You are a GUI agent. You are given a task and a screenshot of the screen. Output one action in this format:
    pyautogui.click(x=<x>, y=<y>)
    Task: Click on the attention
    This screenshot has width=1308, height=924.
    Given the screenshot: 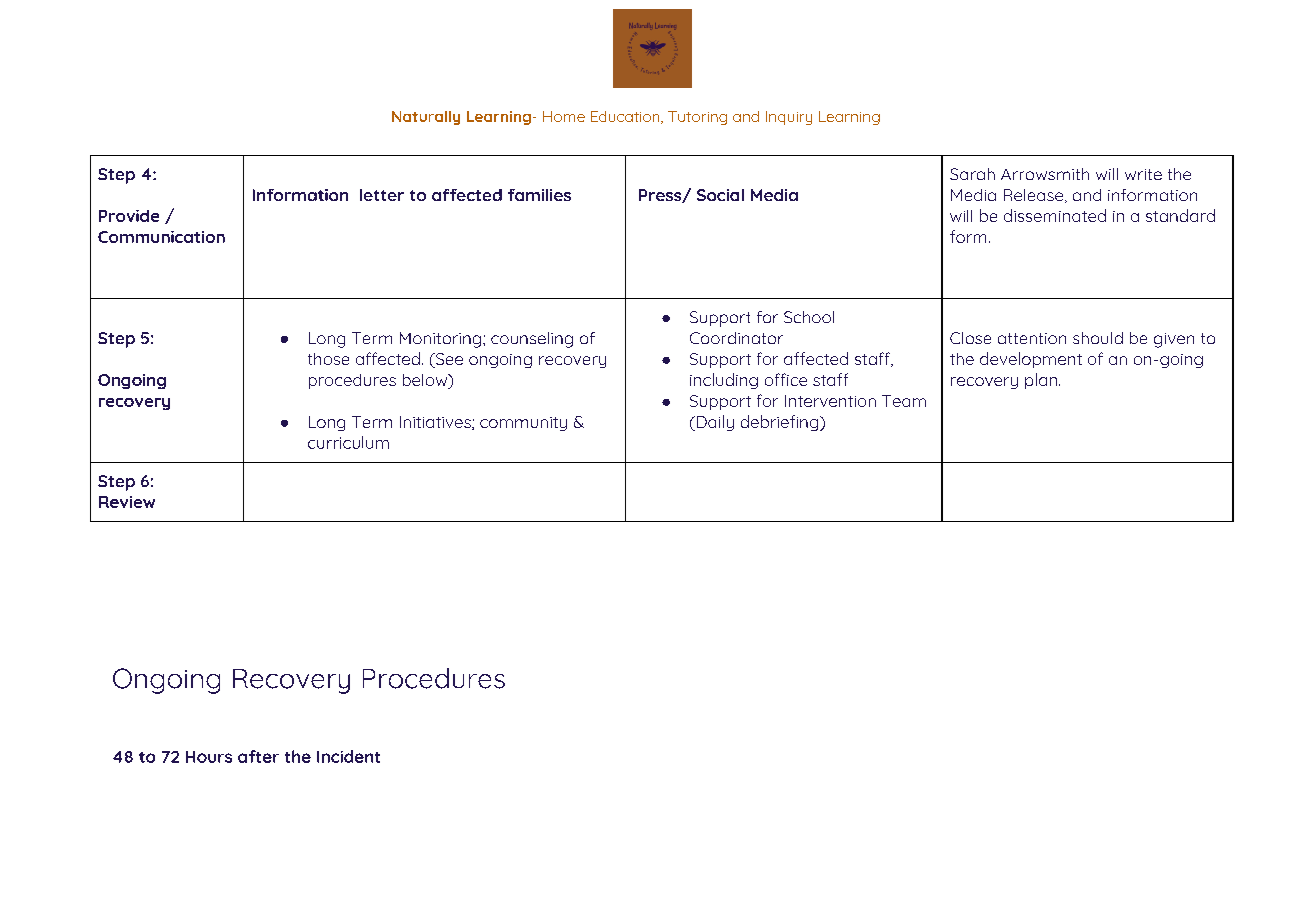 What is the action you would take?
    pyautogui.click(x=1032, y=338)
